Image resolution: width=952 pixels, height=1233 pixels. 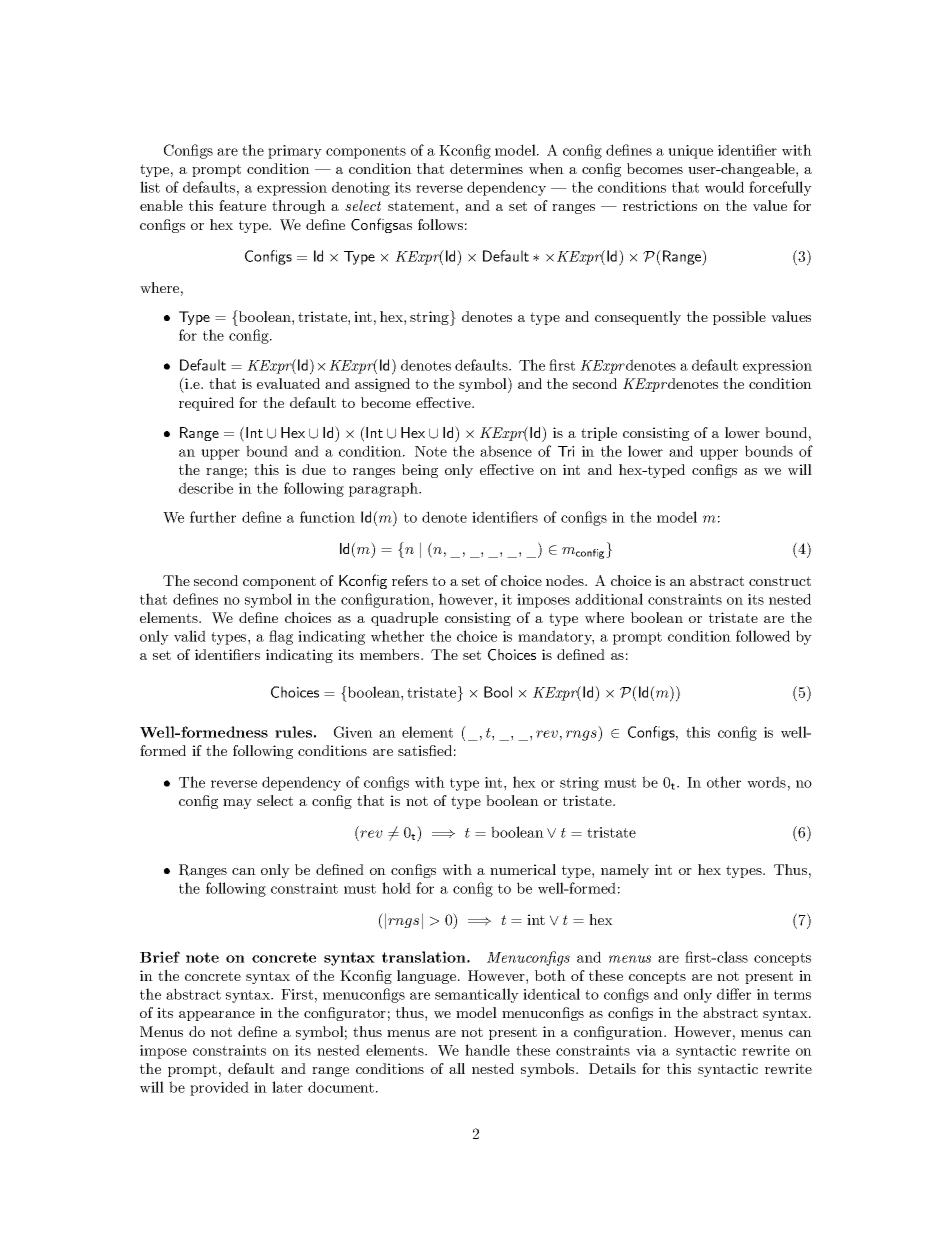 I want to click on provided, so click(x=219, y=1088).
